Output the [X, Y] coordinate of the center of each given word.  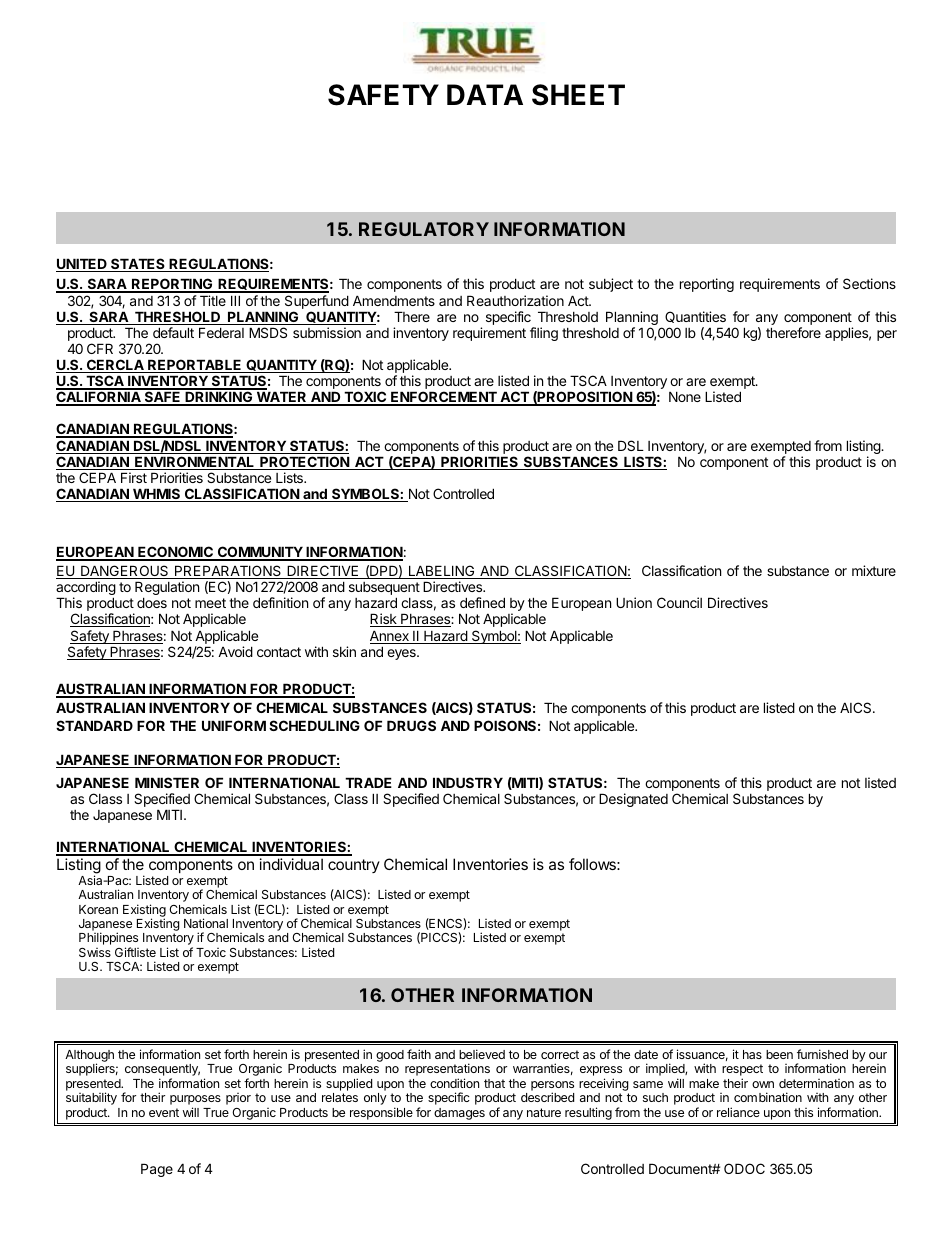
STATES [138, 265]
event [164, 1112]
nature [544, 1112]
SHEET [578, 95]
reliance [738, 1112]
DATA [485, 94]
